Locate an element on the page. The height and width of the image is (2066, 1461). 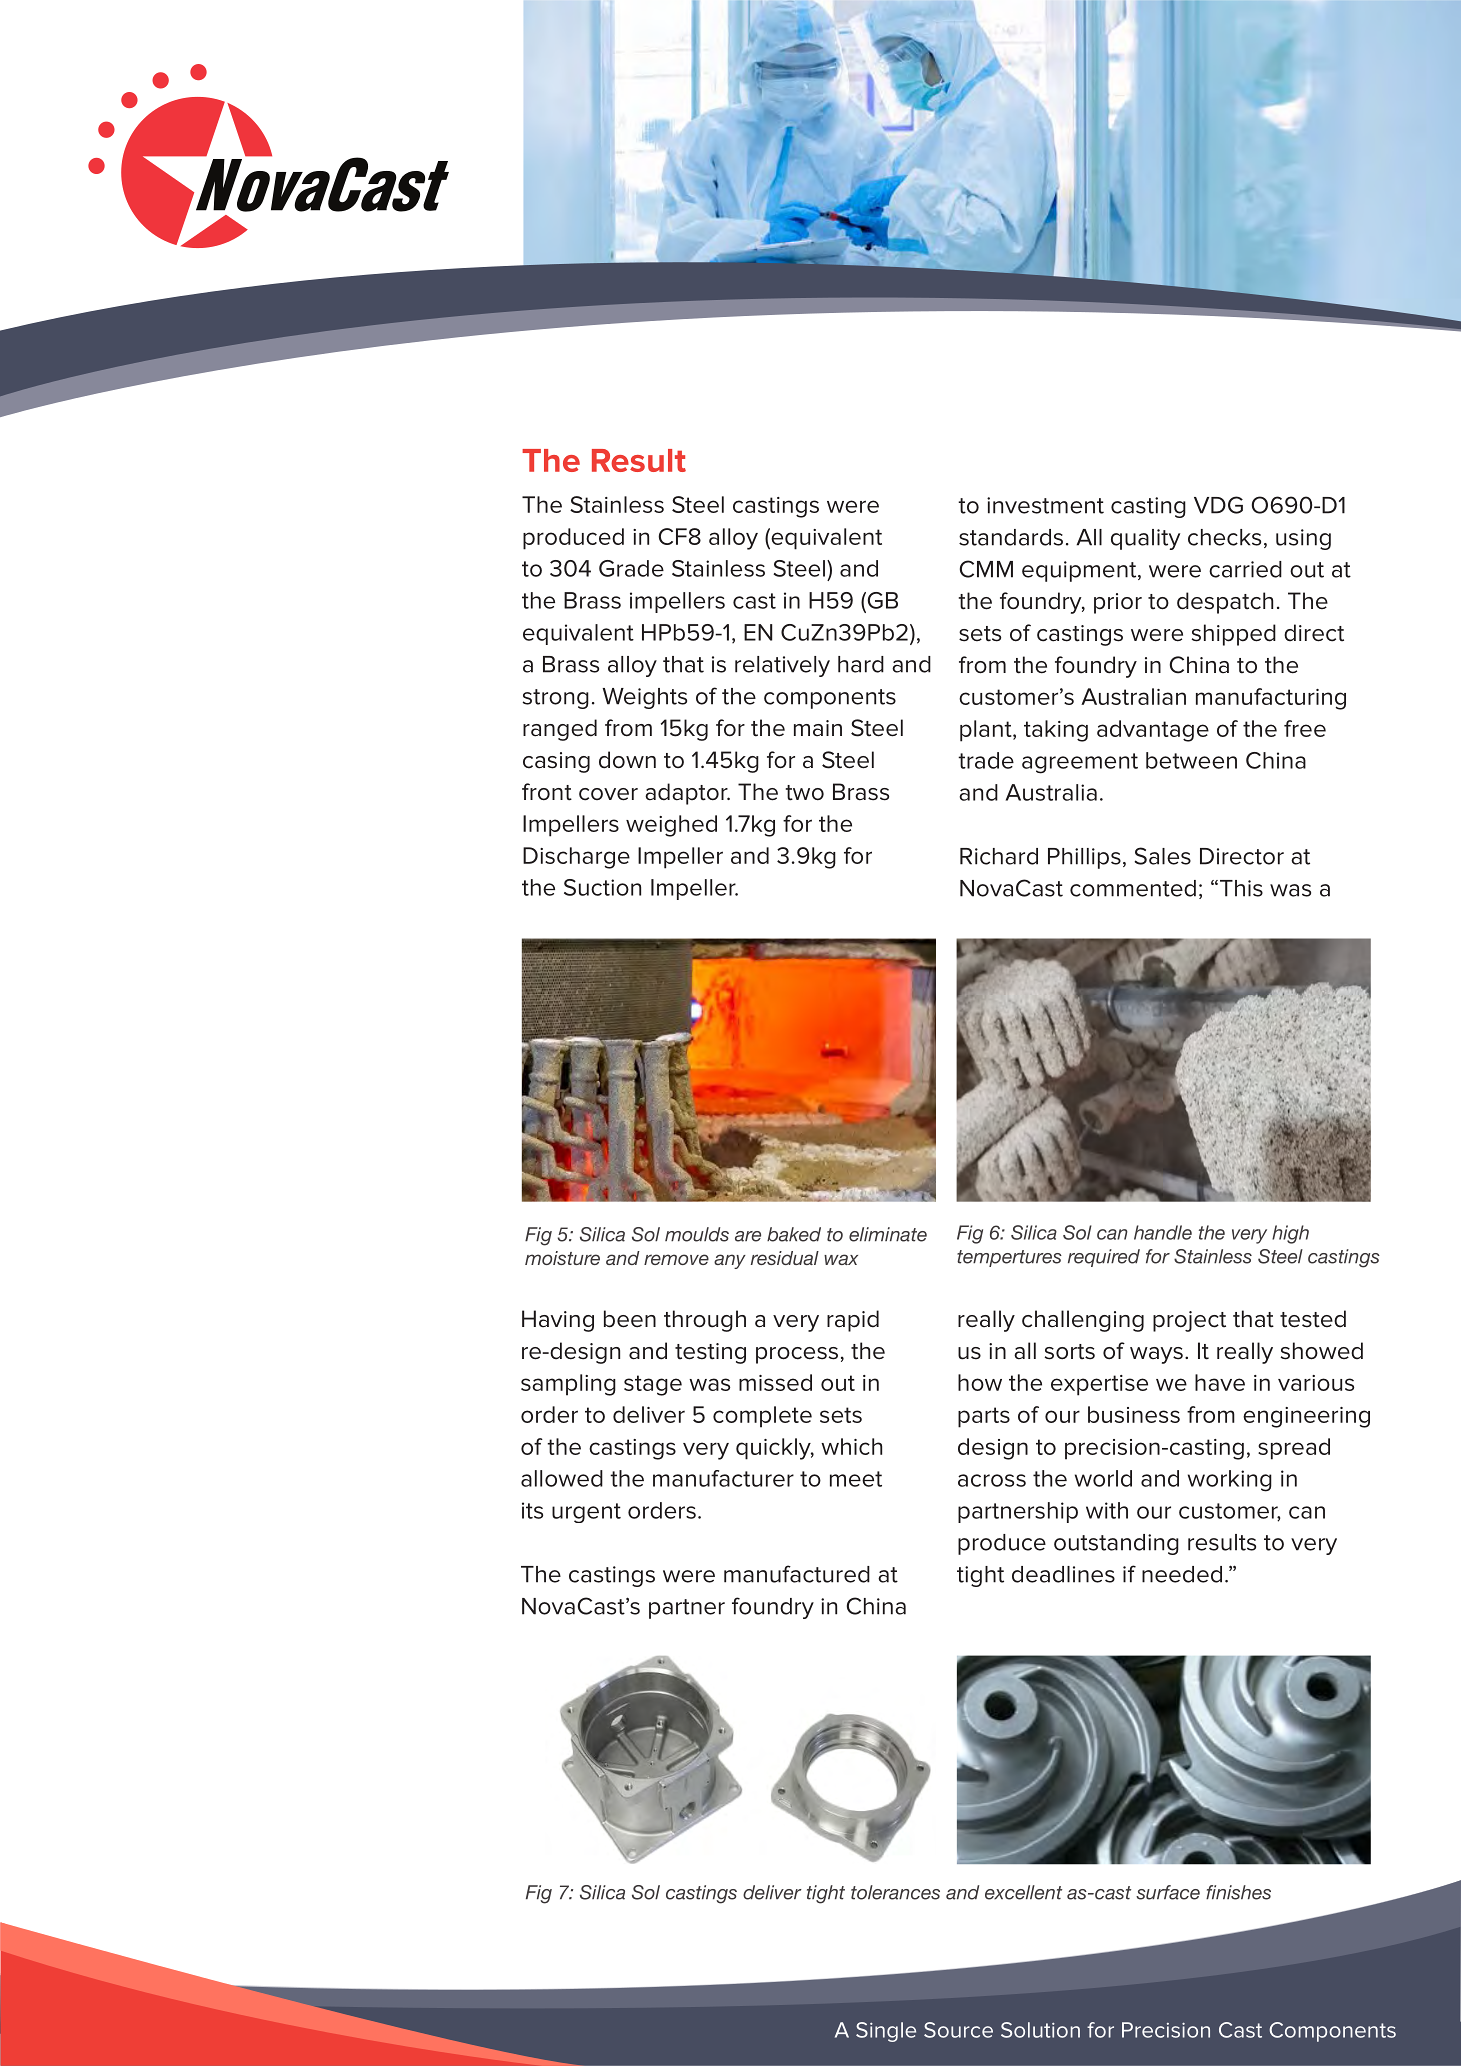
eliminate is located at coordinates (888, 1234).
